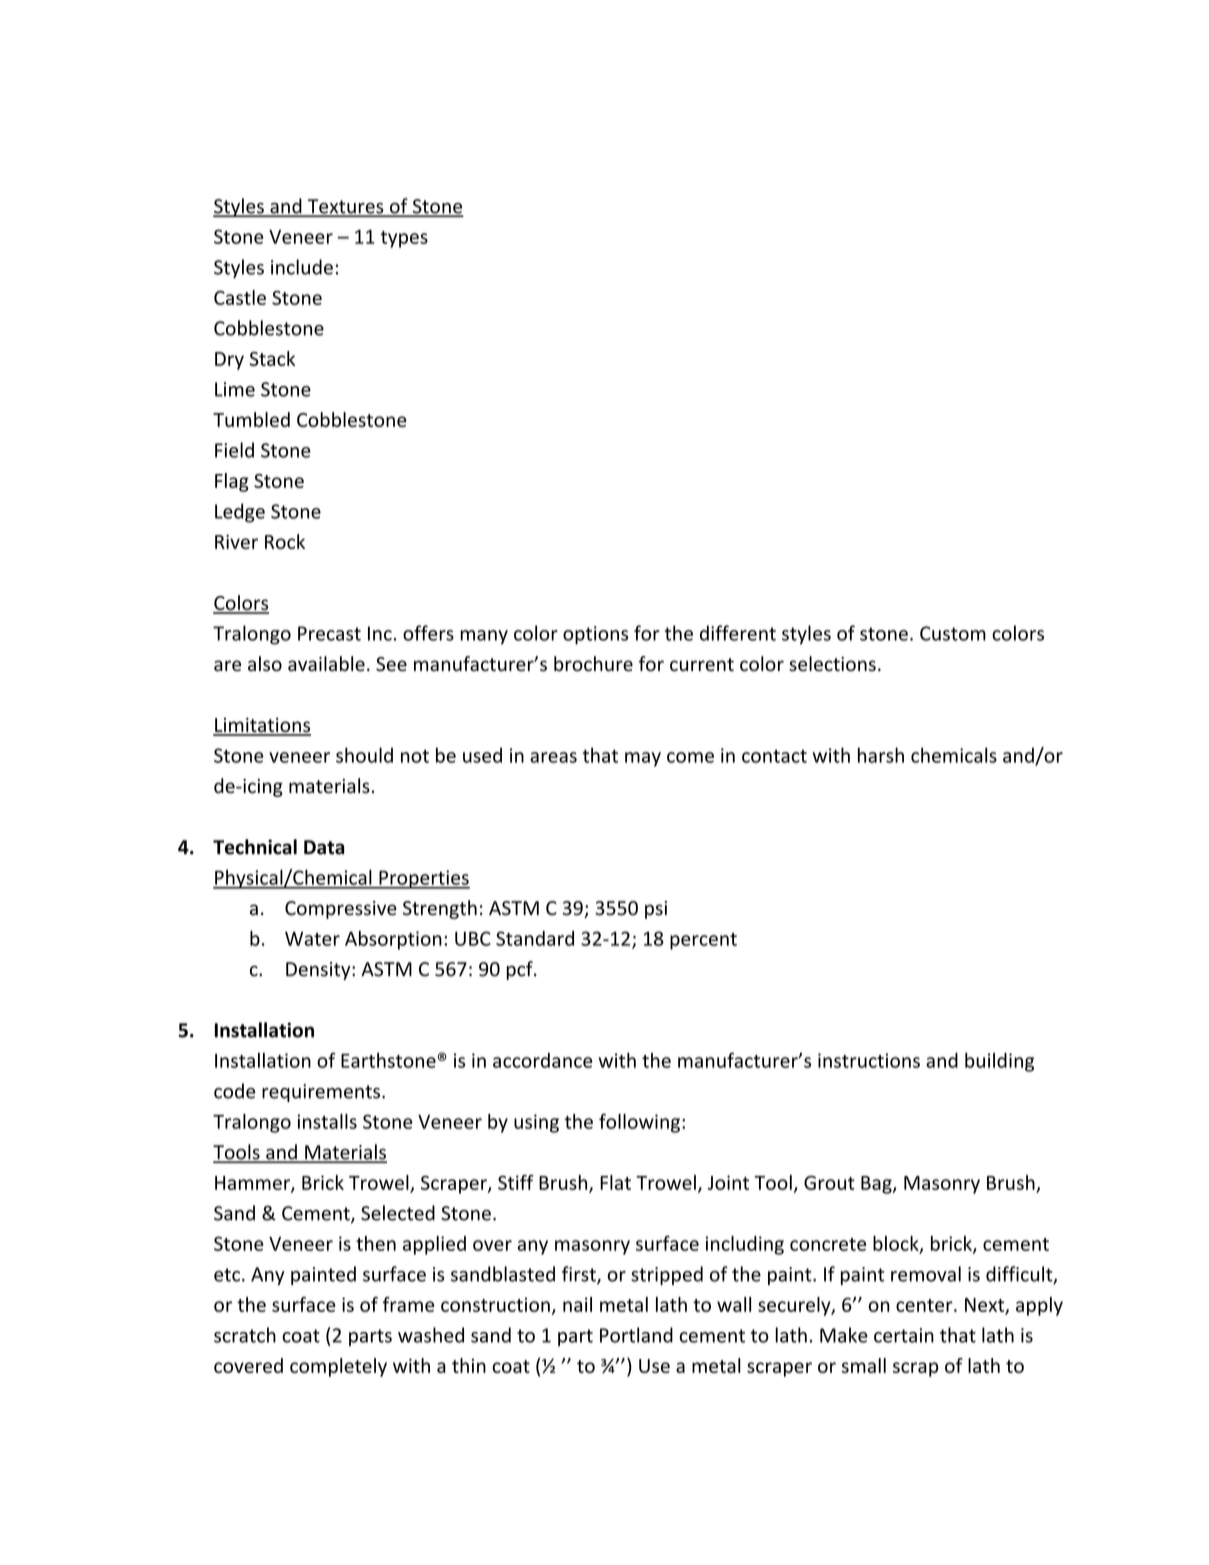 The image size is (1209, 1565). I want to click on Custom, so click(953, 633).
